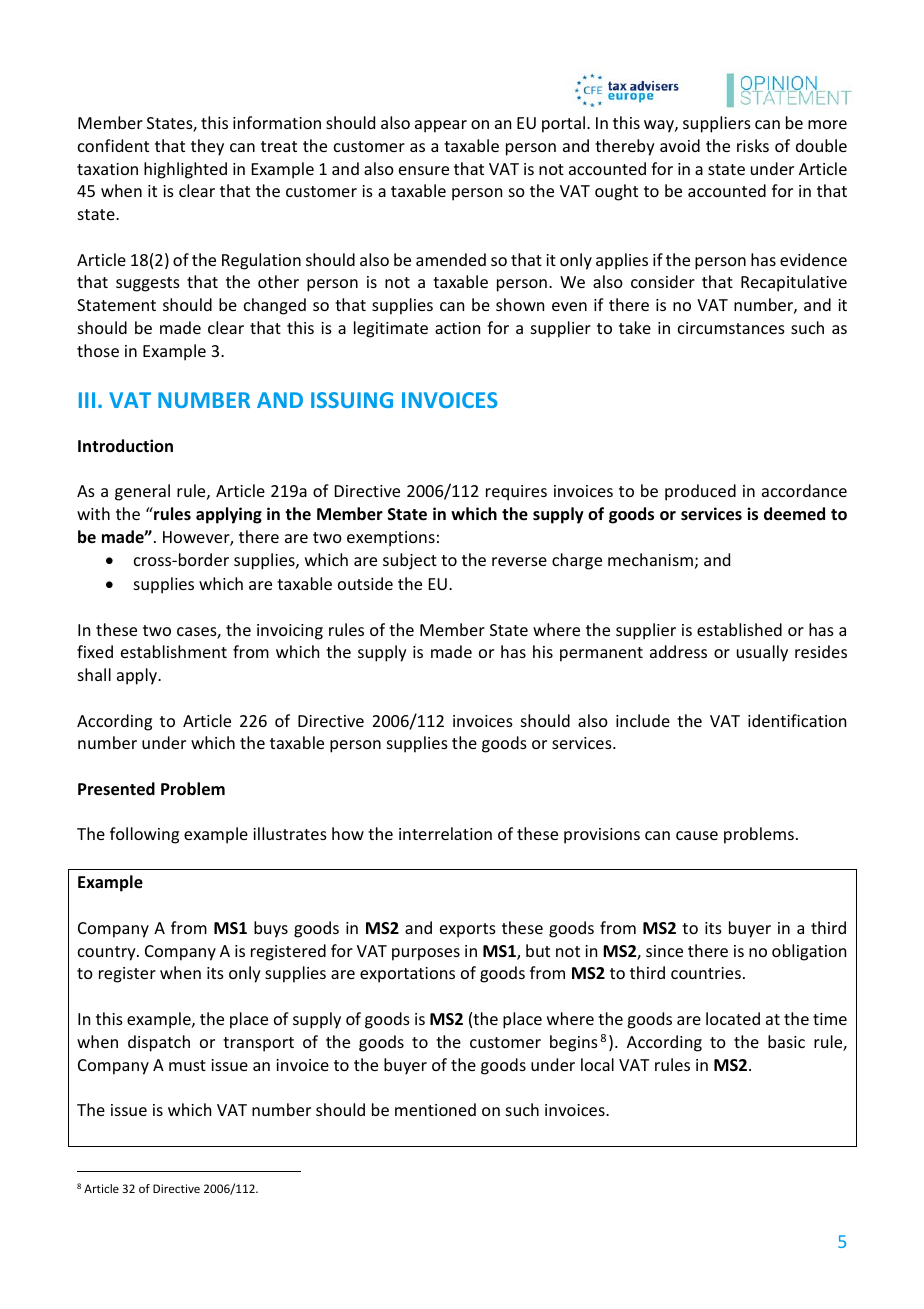 This image has height=1309, width=924. Describe the element at coordinates (441, 126) in the image. I see `appear` at that location.
